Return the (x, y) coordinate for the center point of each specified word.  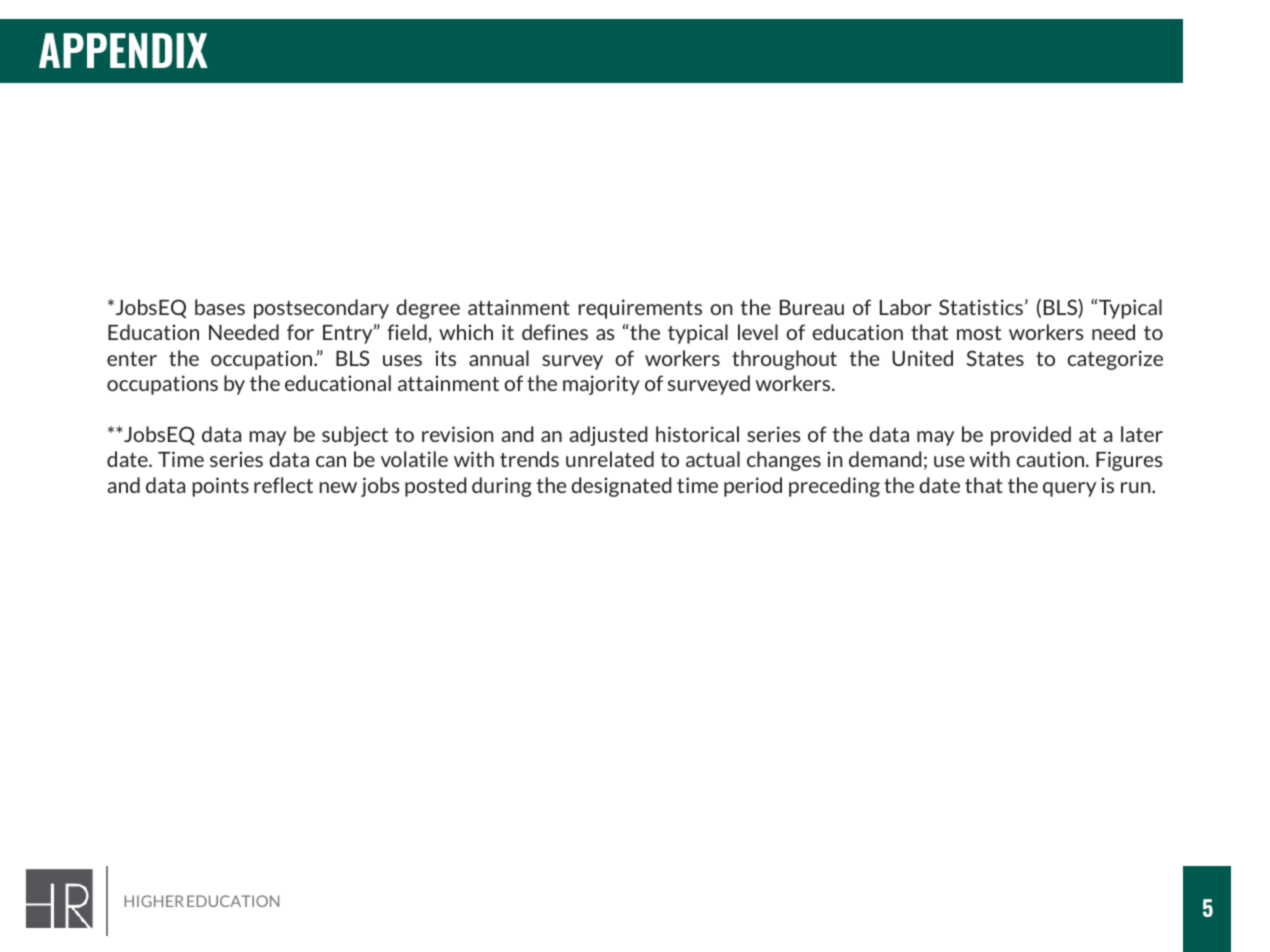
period (753, 487)
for (300, 332)
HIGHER (154, 901)
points (221, 487)
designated (621, 487)
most (979, 333)
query (1069, 489)
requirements (640, 309)
